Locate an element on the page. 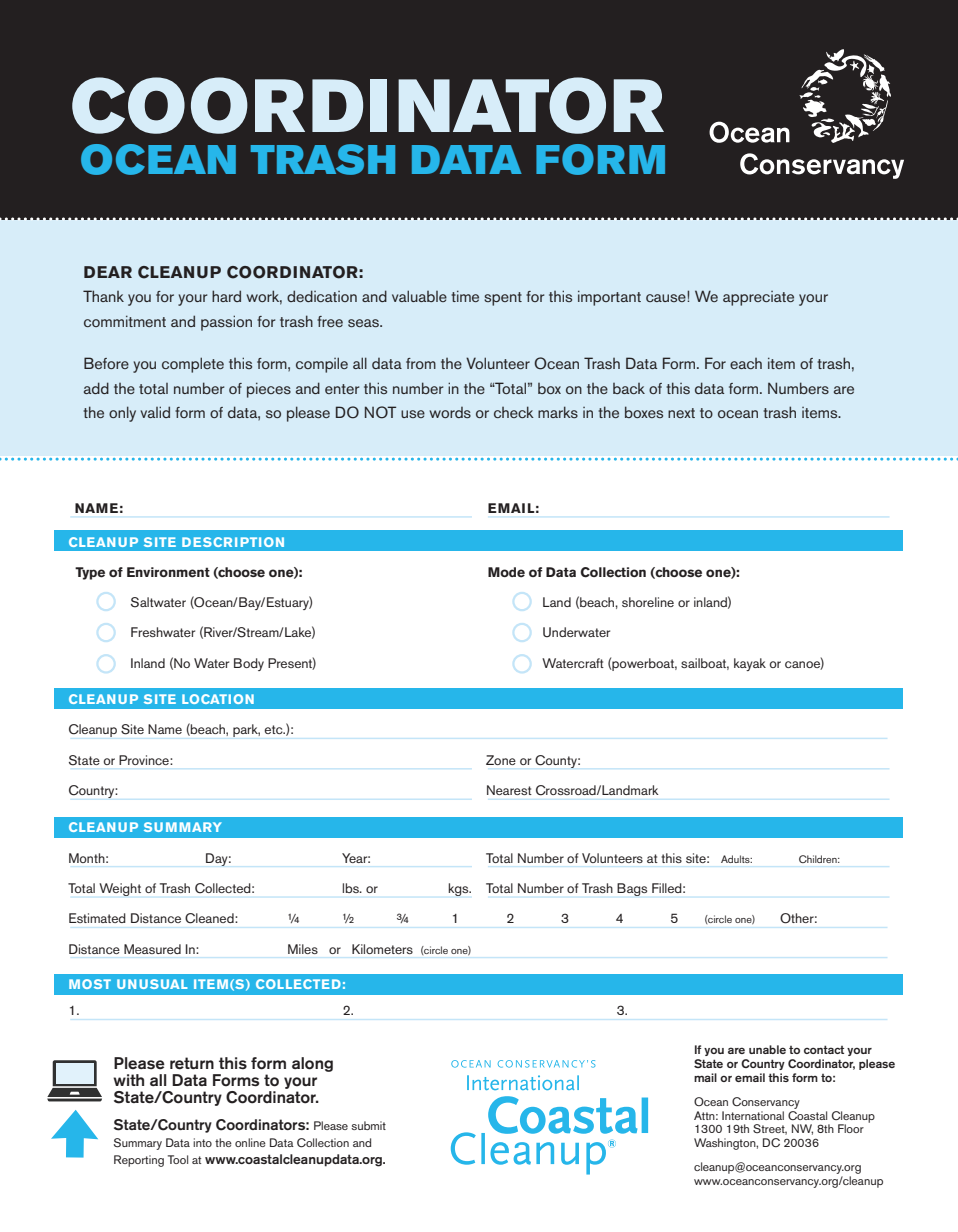 This page has height=1232, width=958. hard is located at coordinates (226, 296).
